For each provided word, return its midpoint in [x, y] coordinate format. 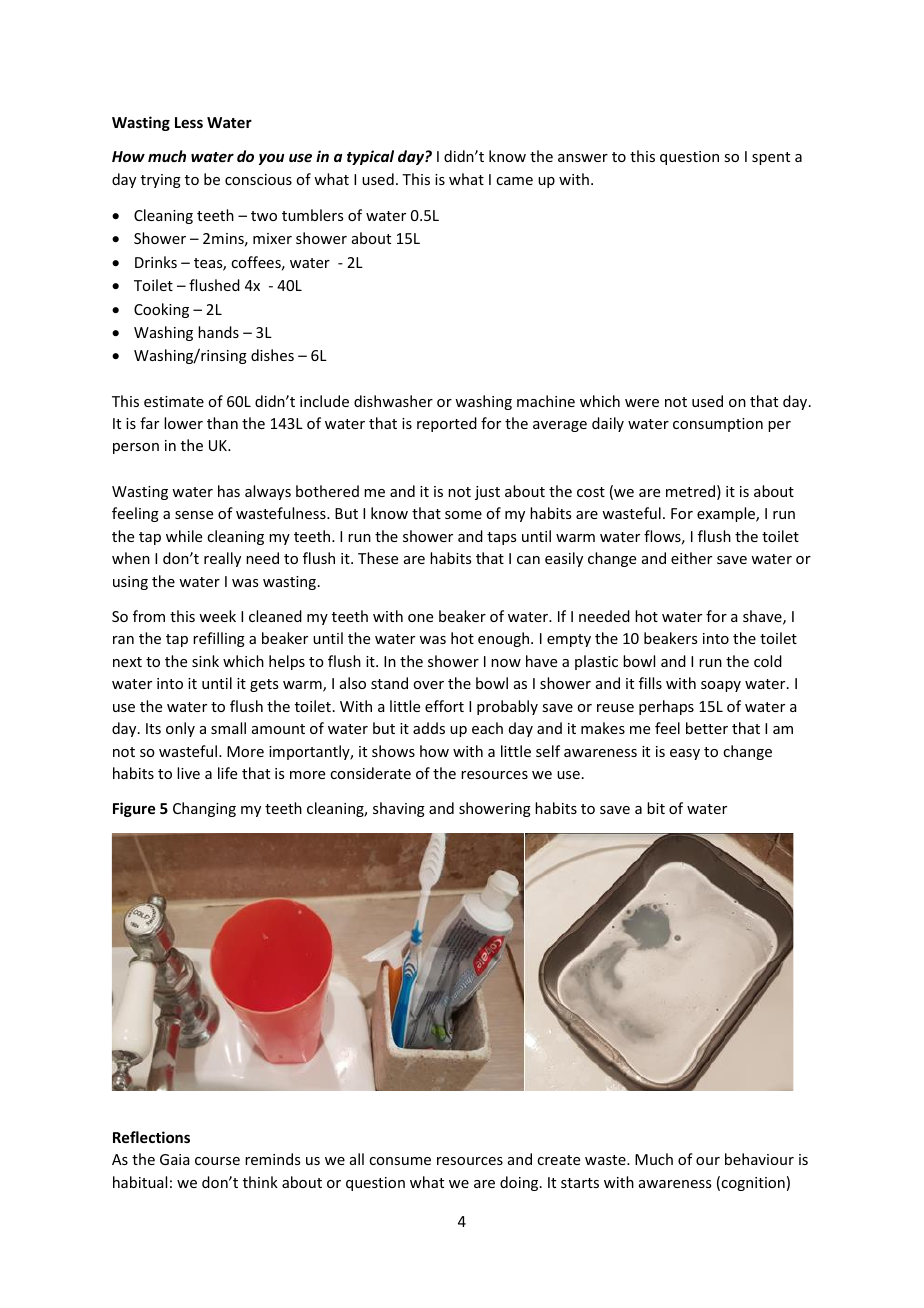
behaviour [759, 1159]
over [428, 685]
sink [205, 661]
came [514, 181]
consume [400, 1161]
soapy [721, 686]
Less [189, 122]
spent [771, 158]
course [217, 1161]
